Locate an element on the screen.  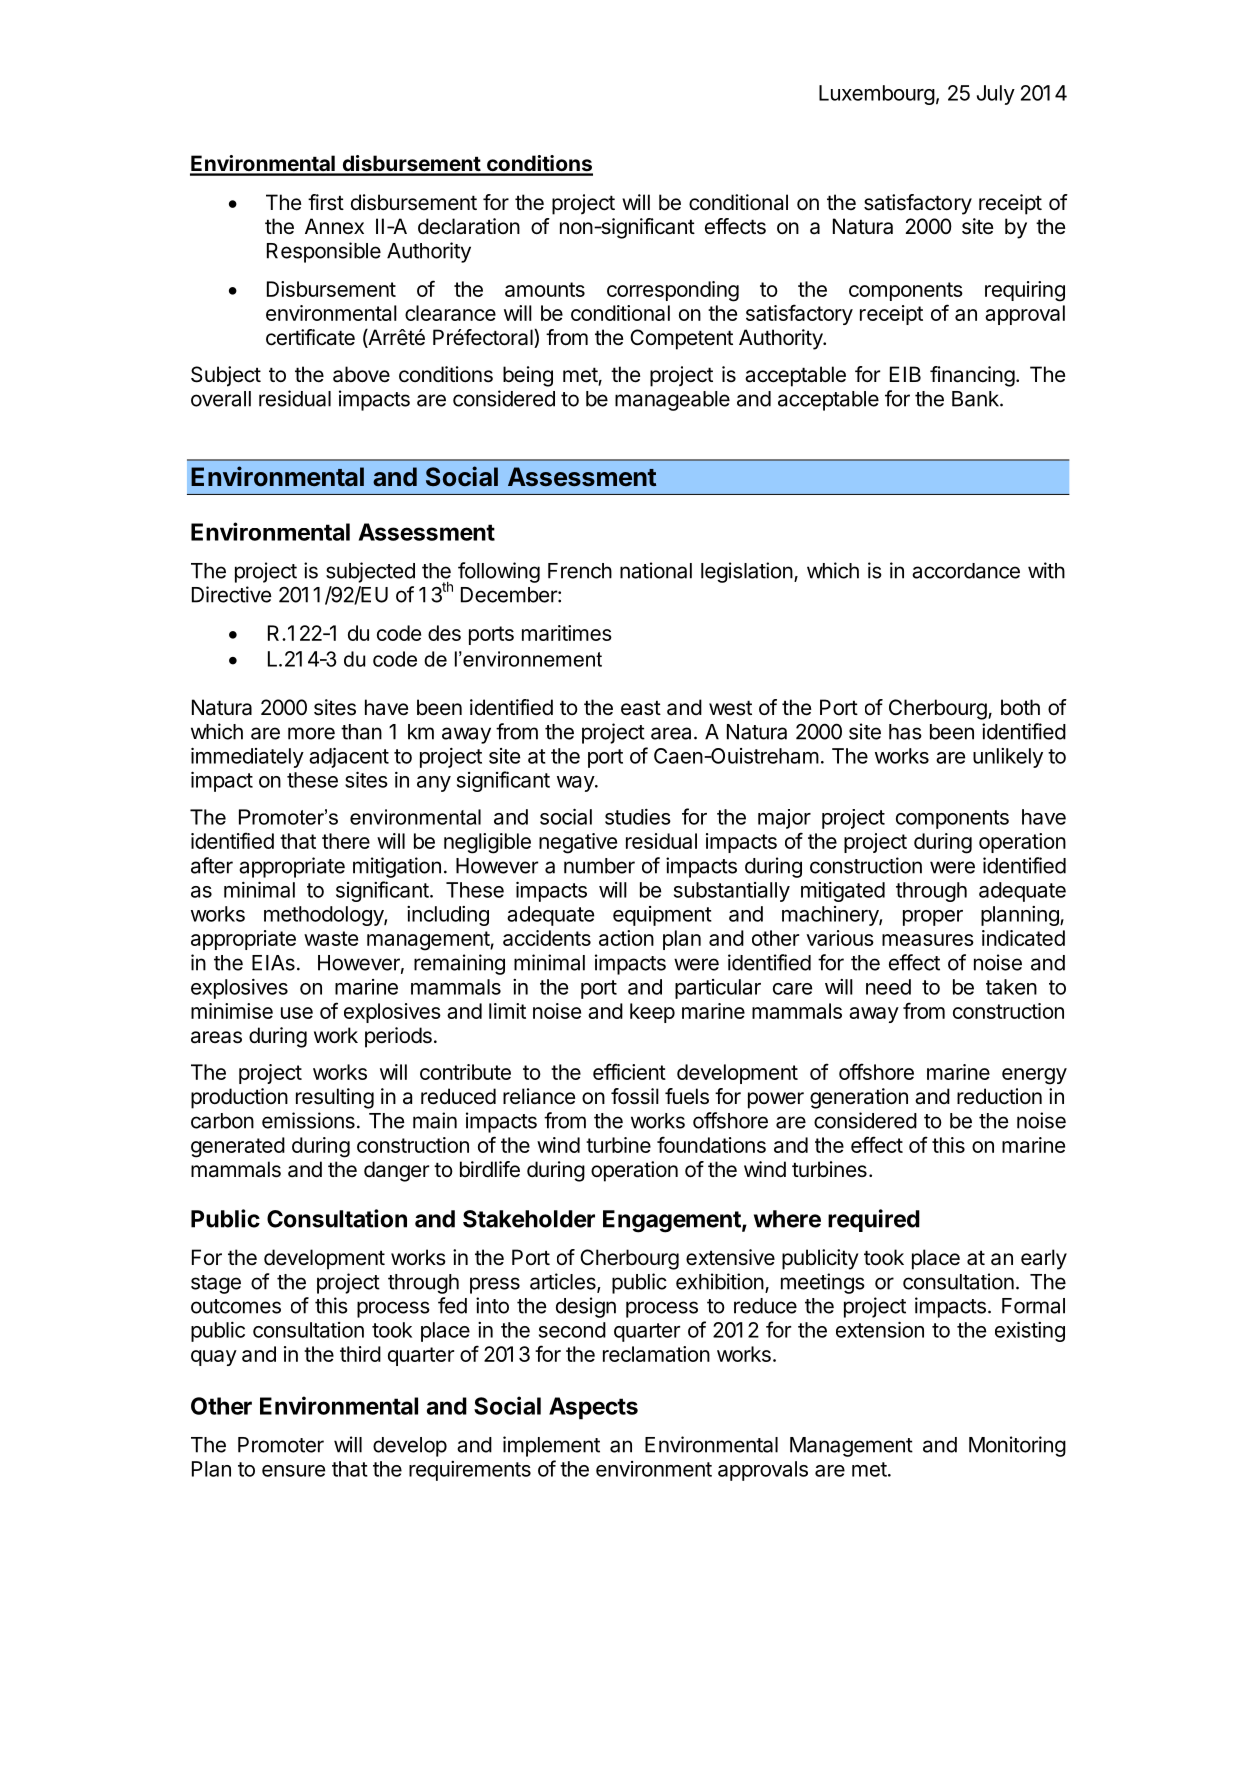
Aspects is located at coordinates (593, 1408).
